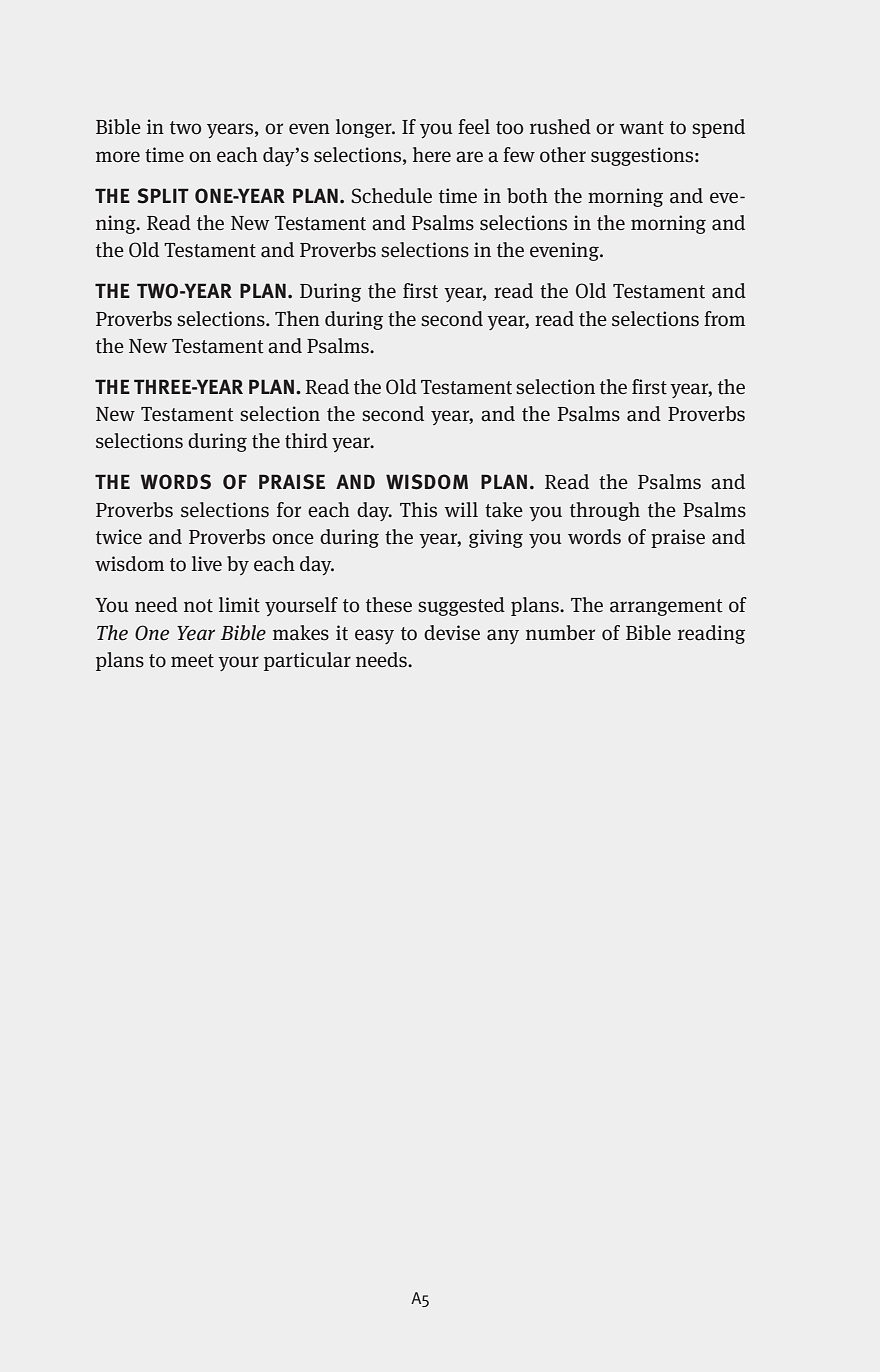 Image resolution: width=880 pixels, height=1372 pixels. What do you see at coordinates (724, 319) in the screenshot?
I see `from` at bounding box center [724, 319].
